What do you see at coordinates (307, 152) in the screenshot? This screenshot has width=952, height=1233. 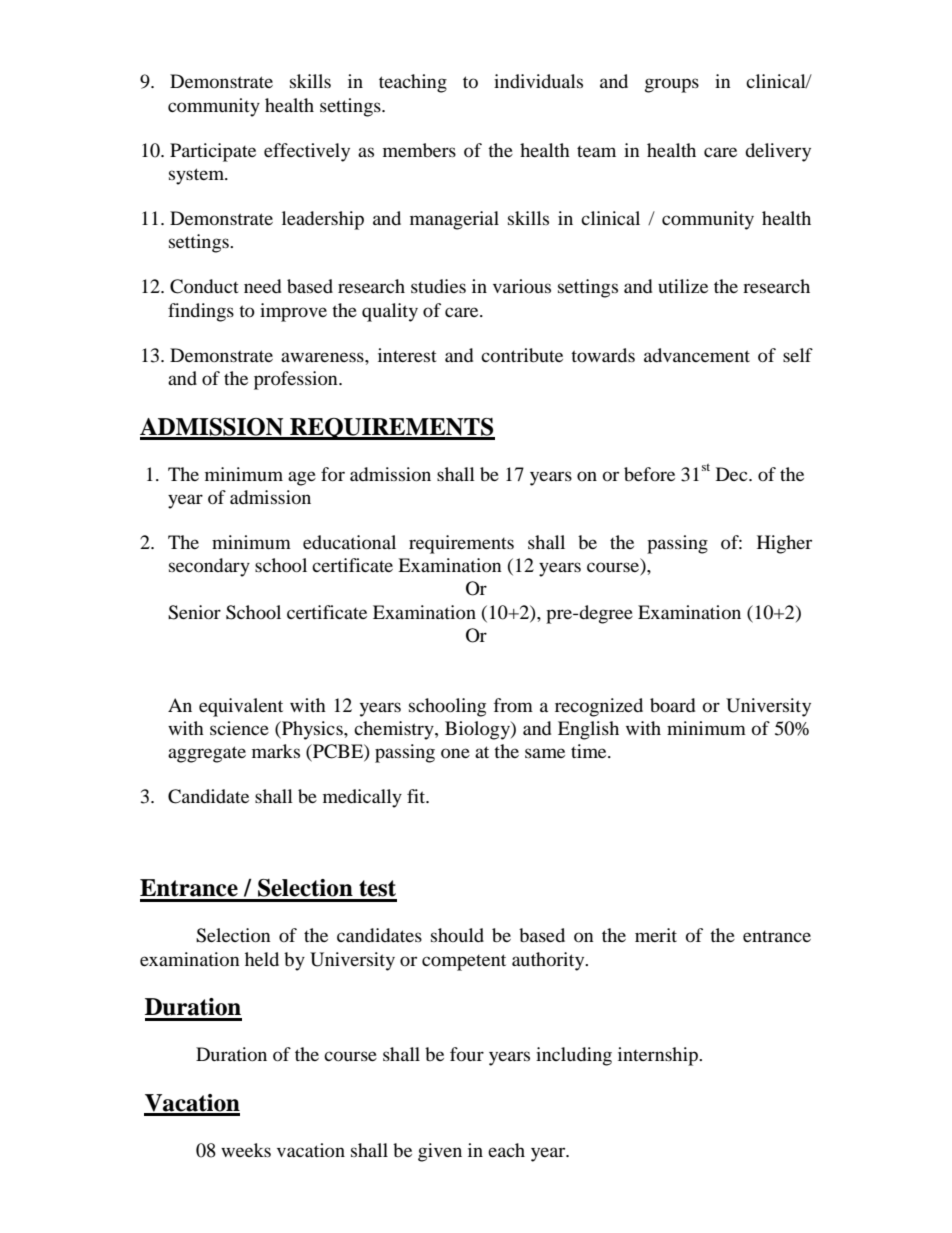 I see `effectively` at bounding box center [307, 152].
